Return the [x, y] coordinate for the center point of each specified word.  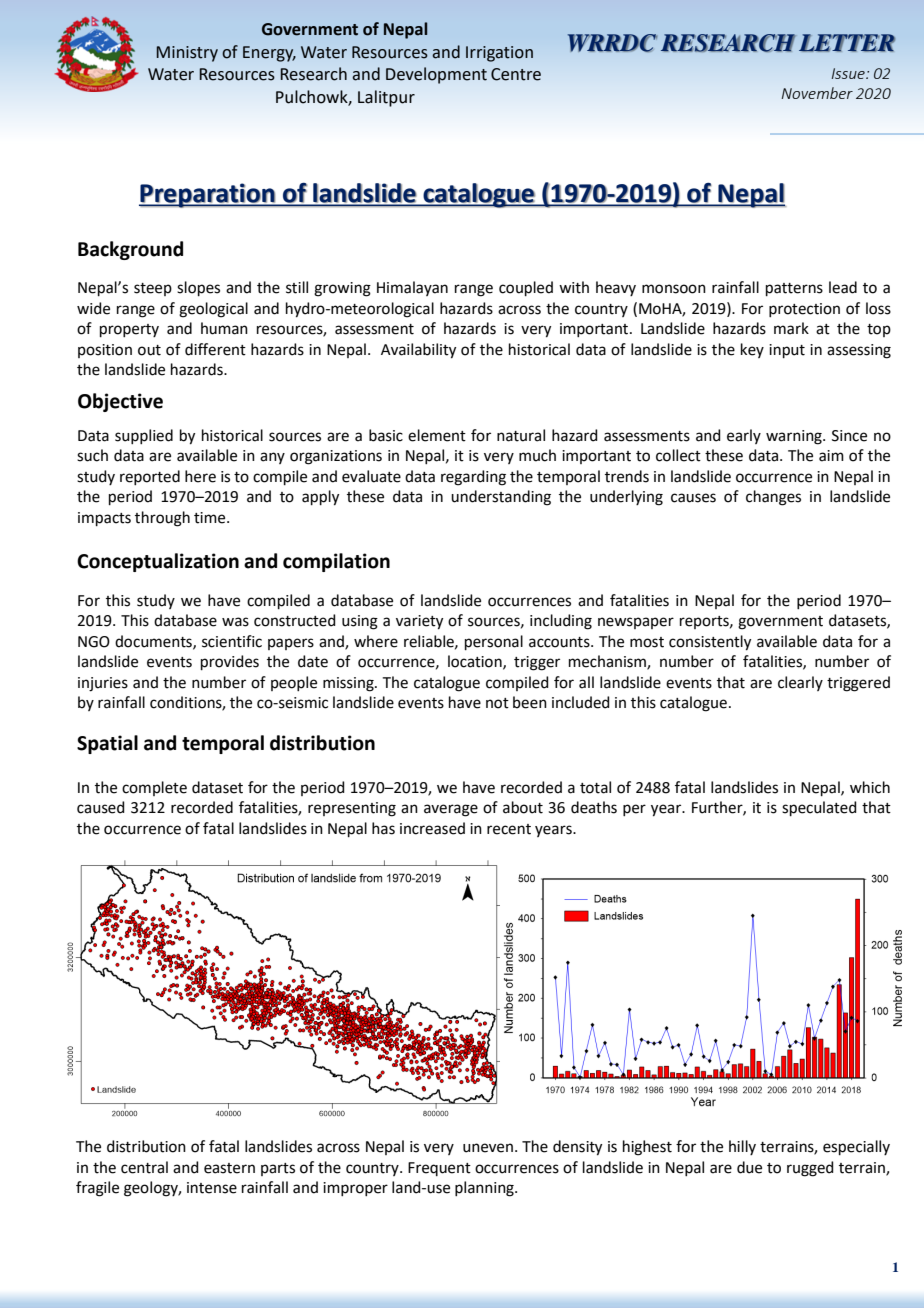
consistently [710, 643]
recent [509, 829]
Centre [516, 74]
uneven [488, 1148]
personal [494, 642]
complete [154, 788]
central [144, 1167]
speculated [819, 808]
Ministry [187, 54]
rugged [810, 1169]
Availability [418, 351]
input [787, 351]
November [817, 93]
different [215, 349]
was [235, 622]
